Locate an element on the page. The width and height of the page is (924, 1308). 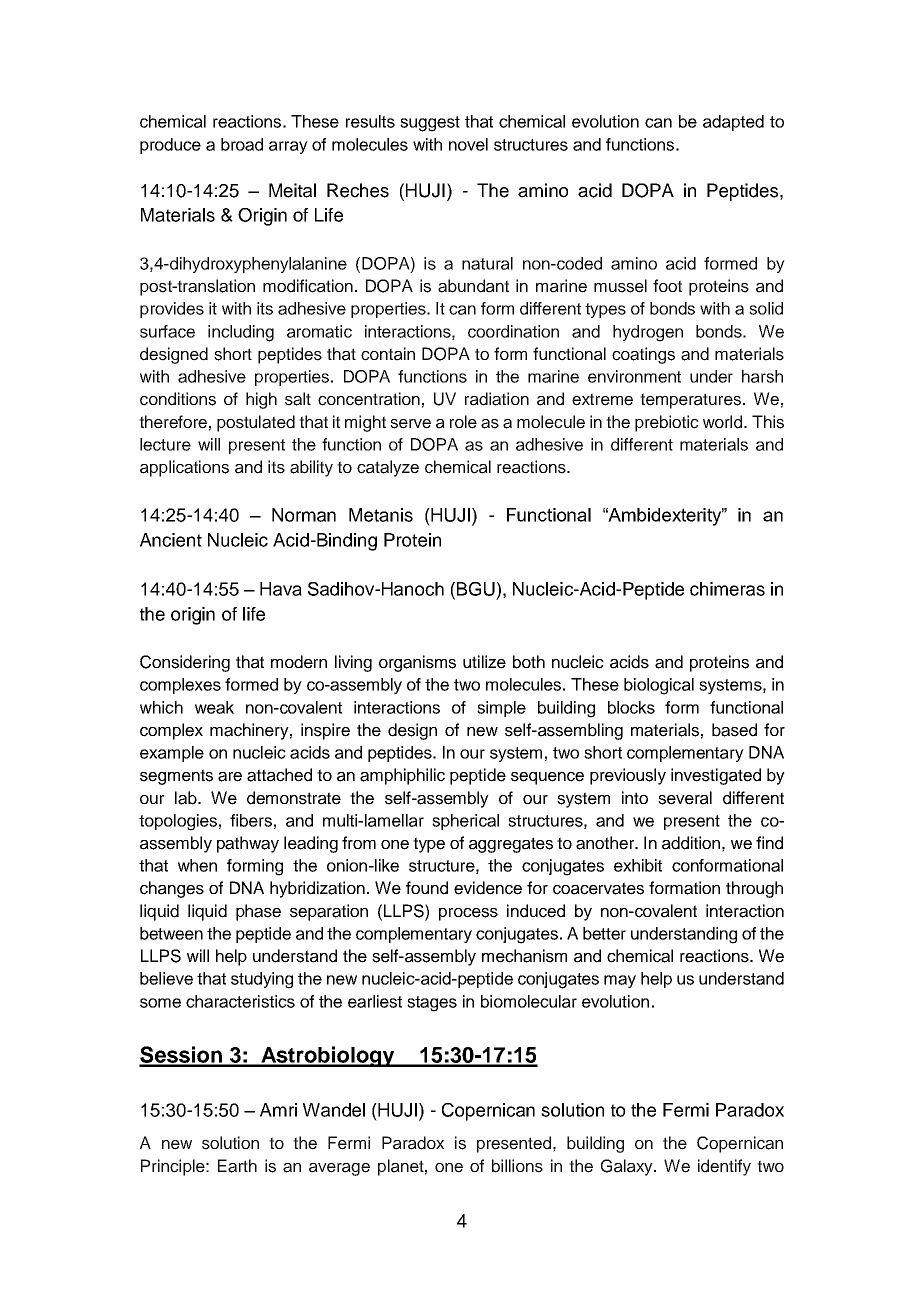
several is located at coordinates (685, 798).
